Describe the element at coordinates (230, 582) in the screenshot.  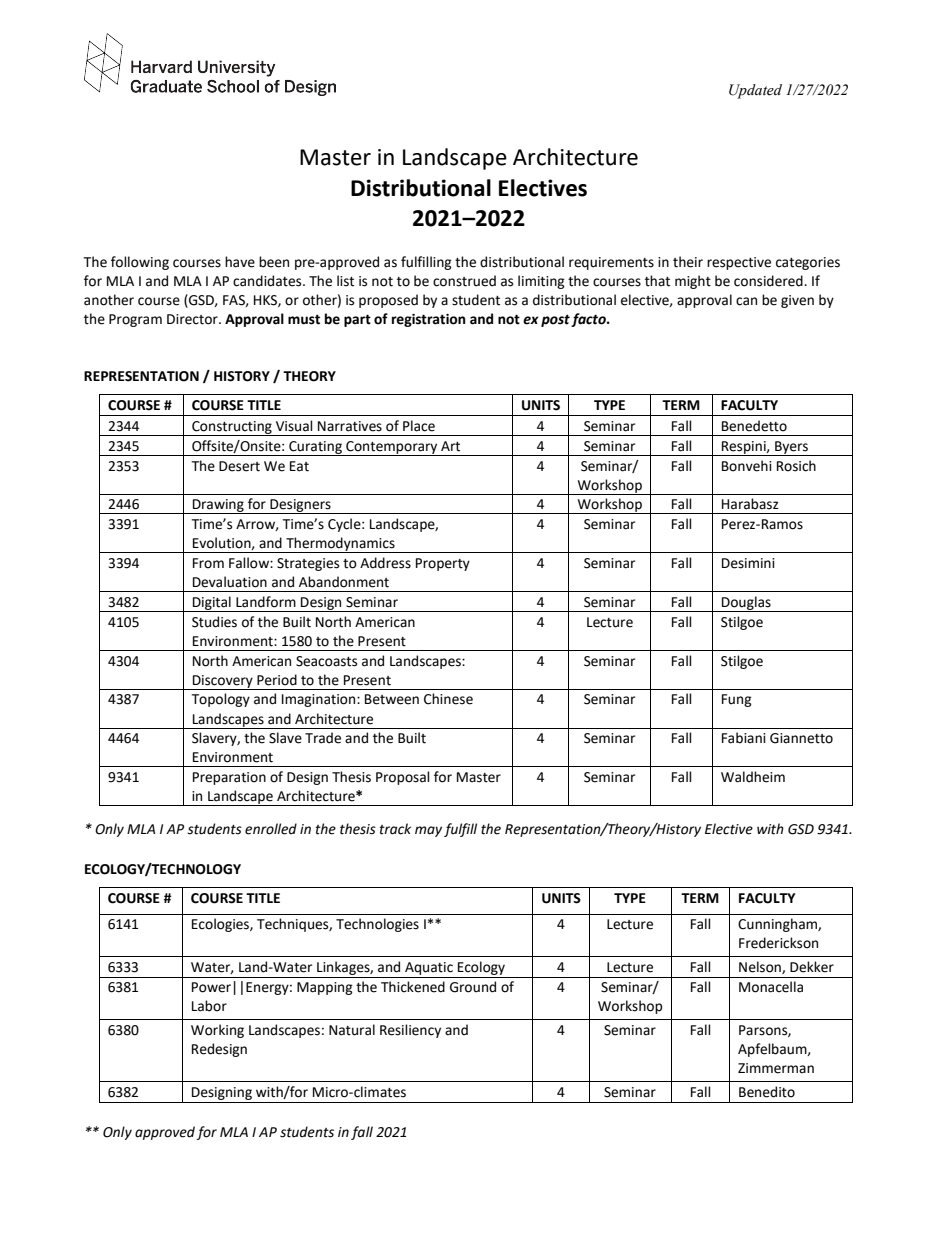
I see `Devaluation` at that location.
